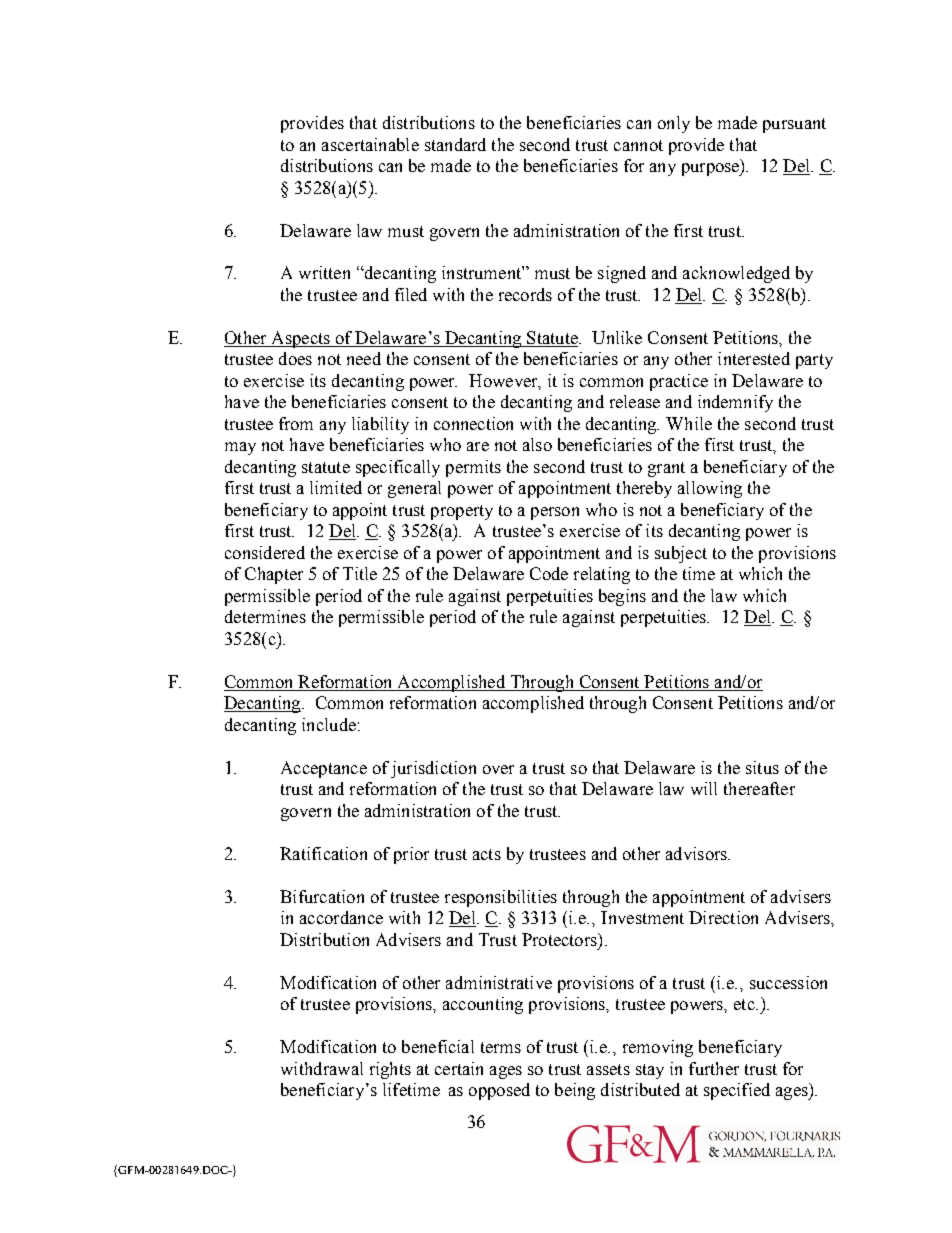  I want to click on written, so click(324, 272).
